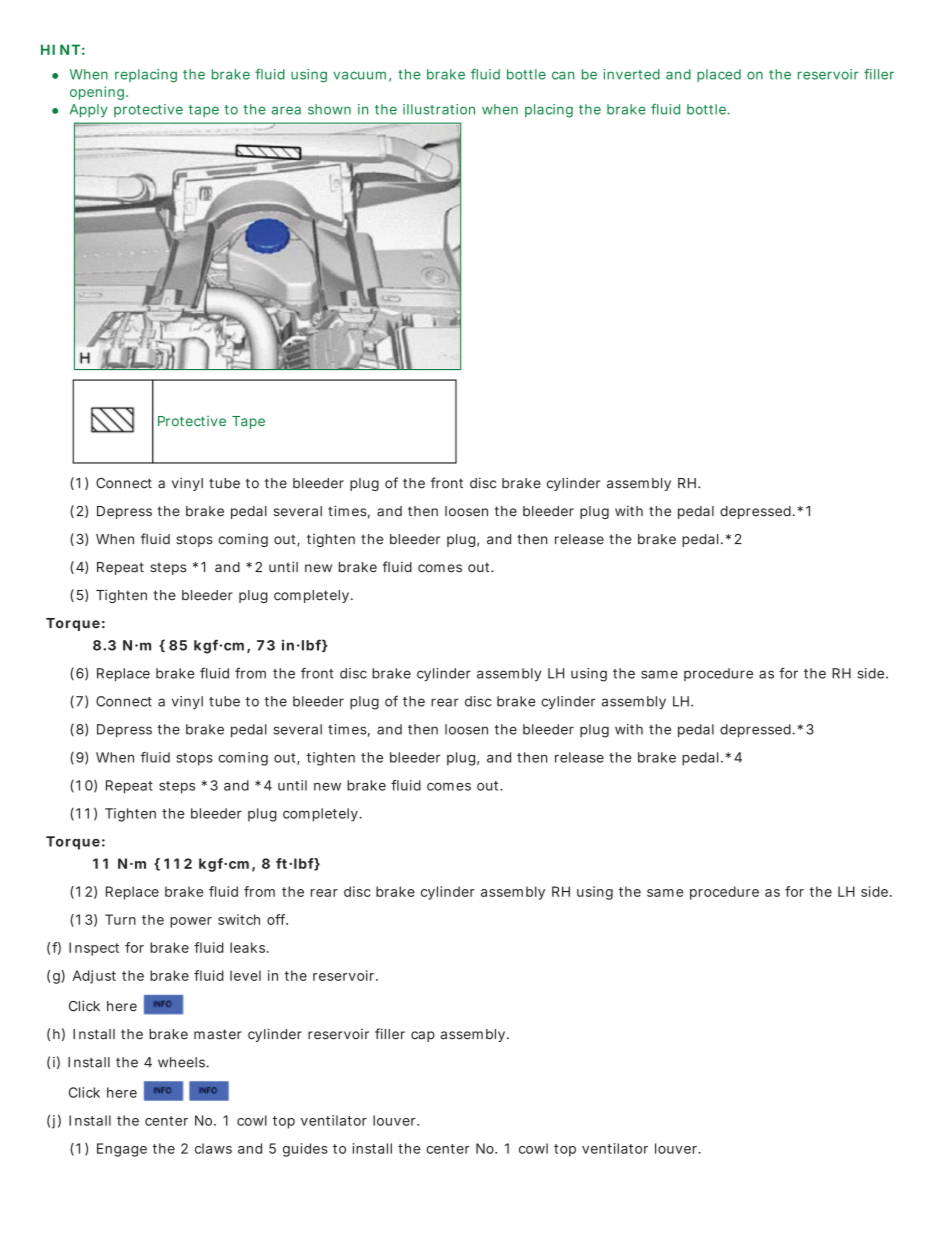  What do you see at coordinates (305, 1150) in the screenshot?
I see `guides` at bounding box center [305, 1150].
